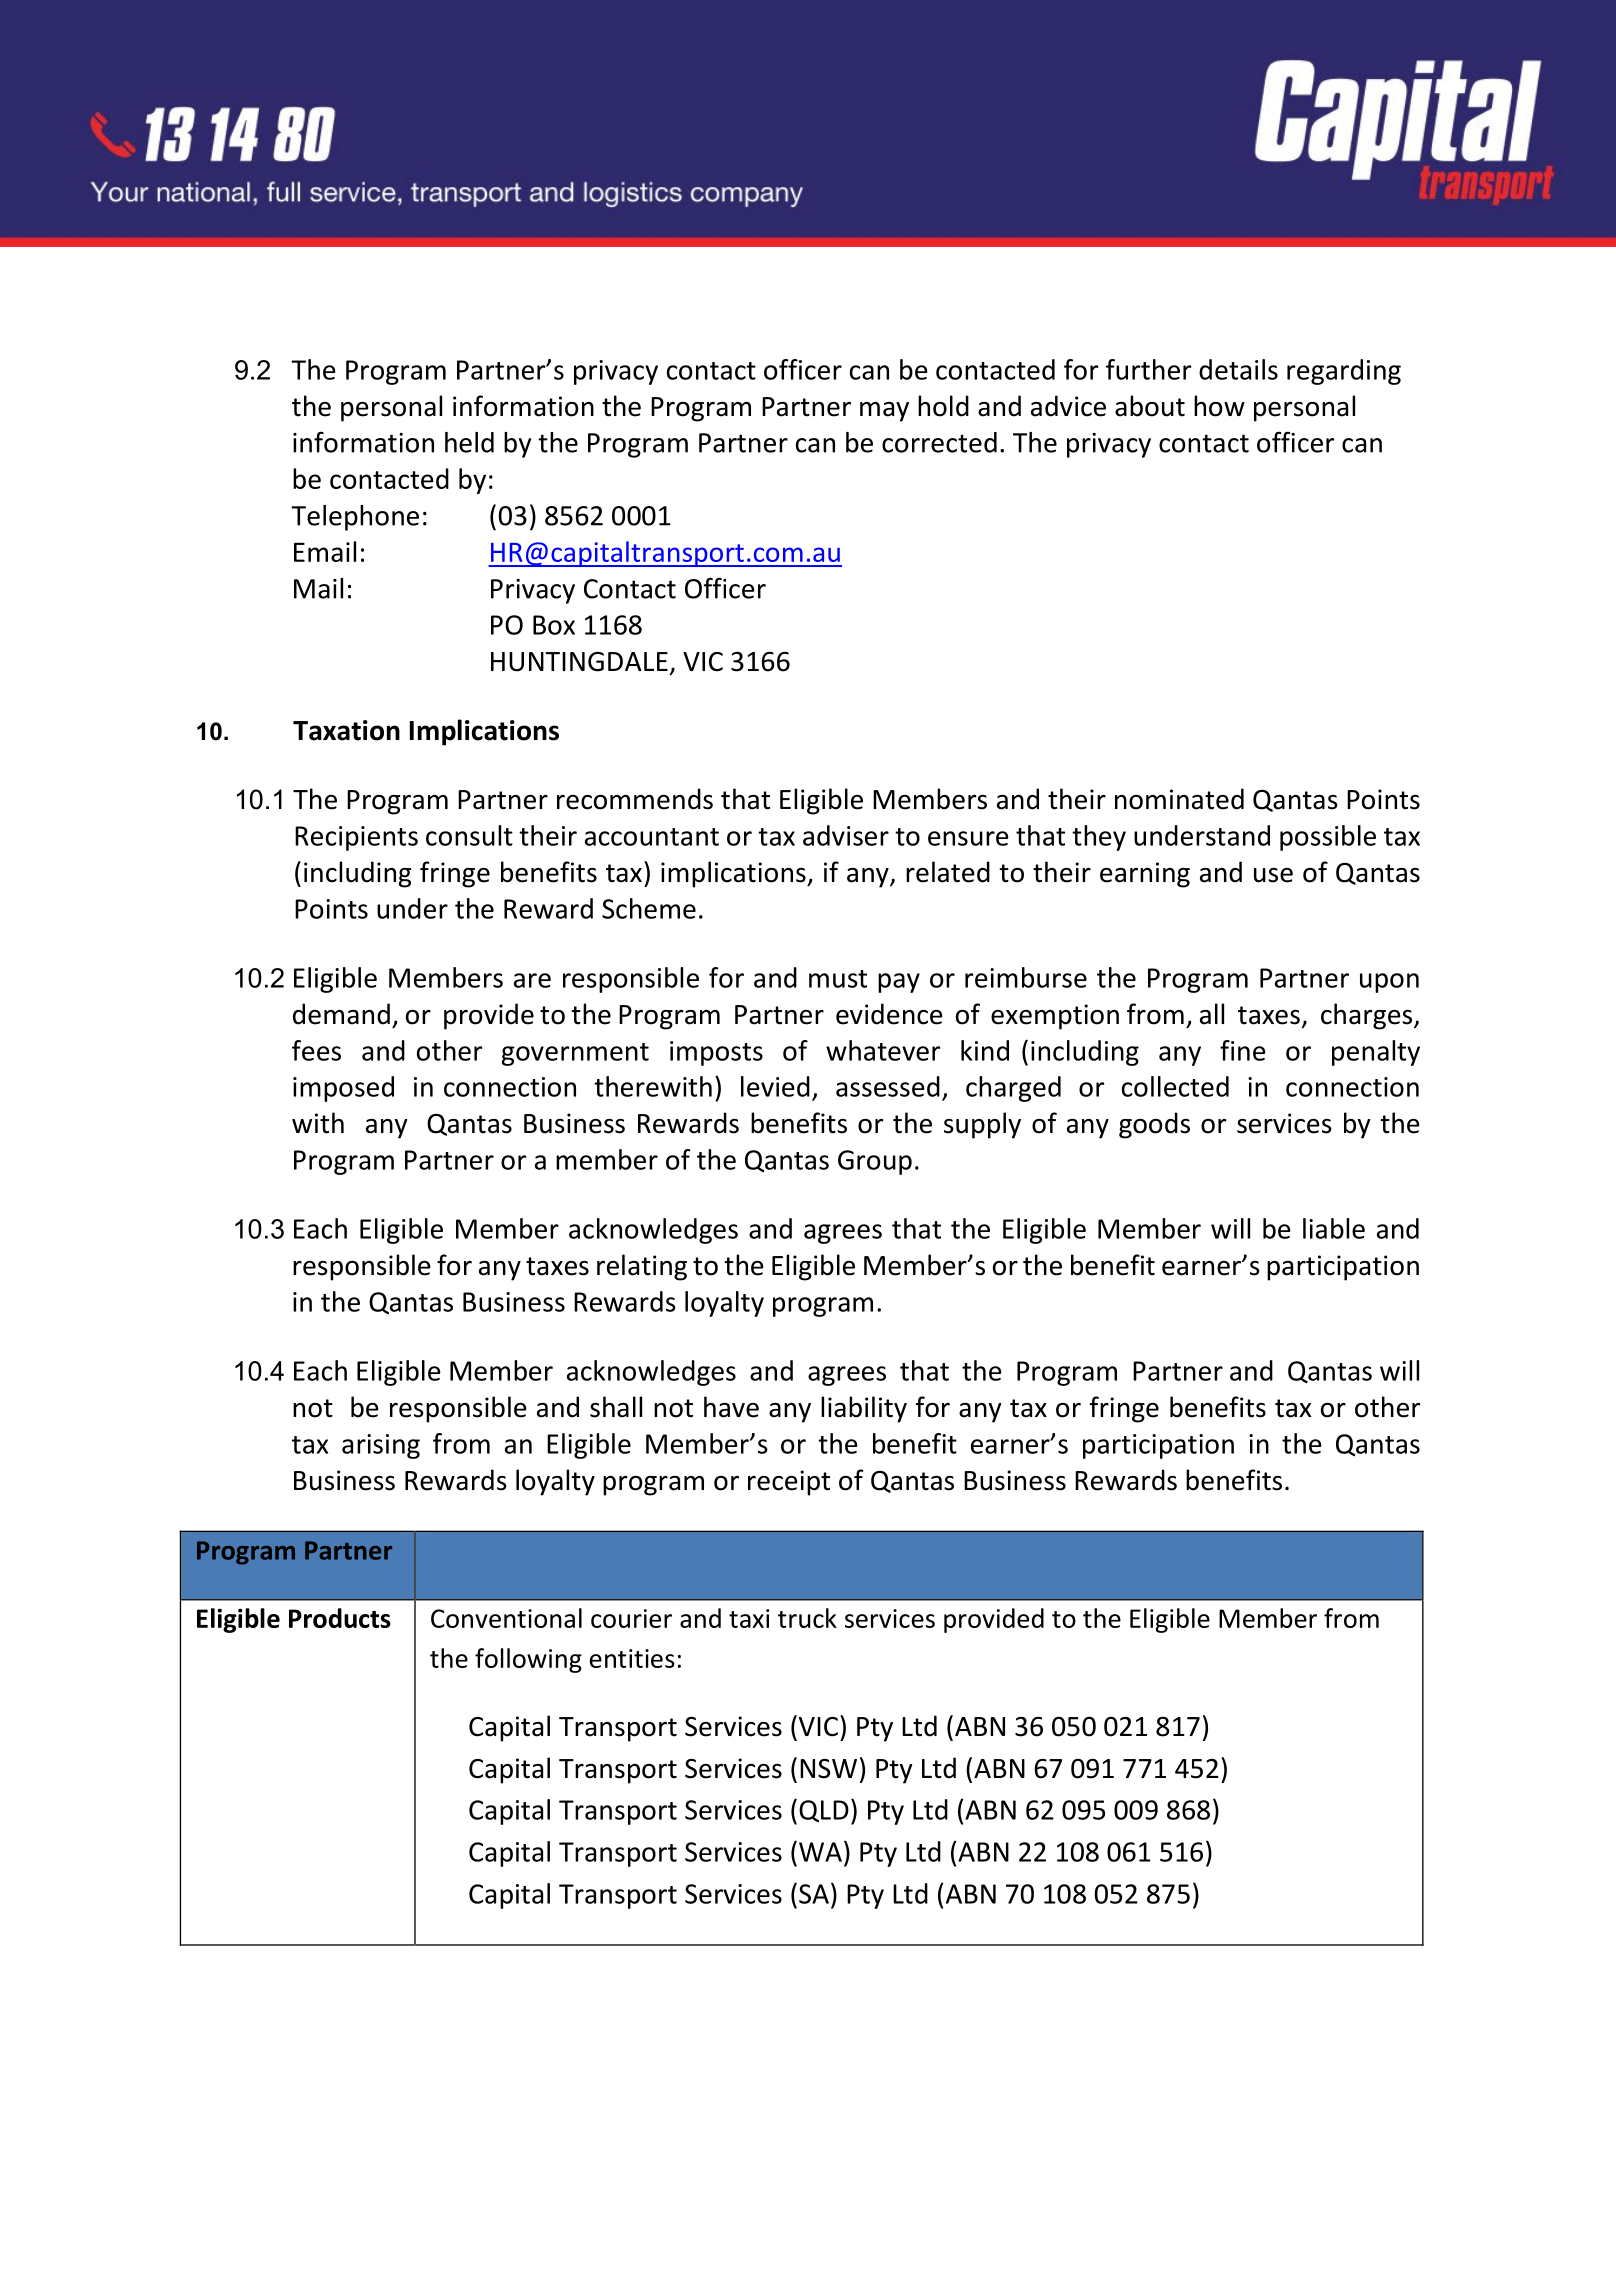 The height and width of the screenshot is (2285, 1616). I want to click on assessed, so click(888, 1086).
